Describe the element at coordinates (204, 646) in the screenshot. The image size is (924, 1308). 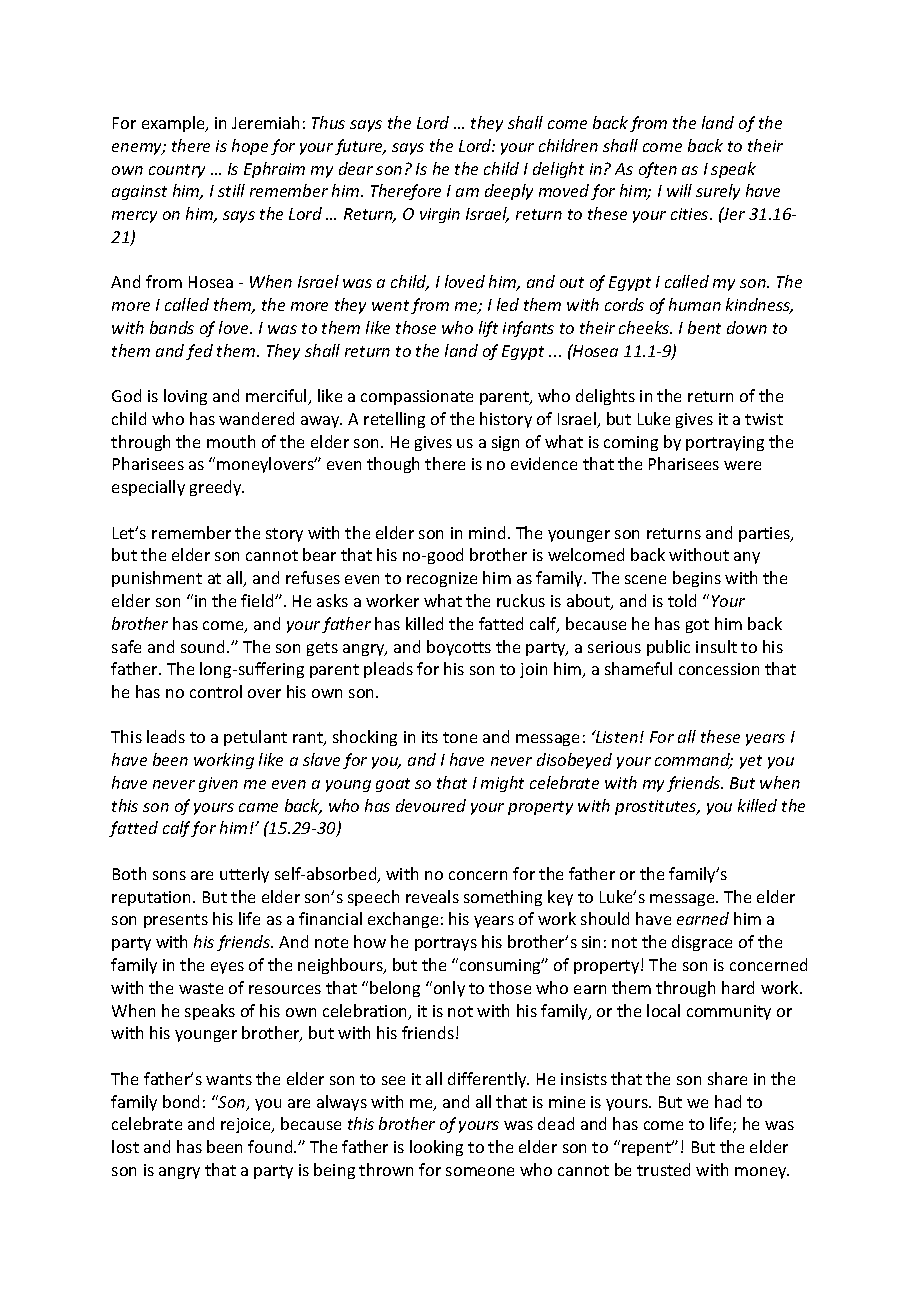
I see `sound` at that location.
